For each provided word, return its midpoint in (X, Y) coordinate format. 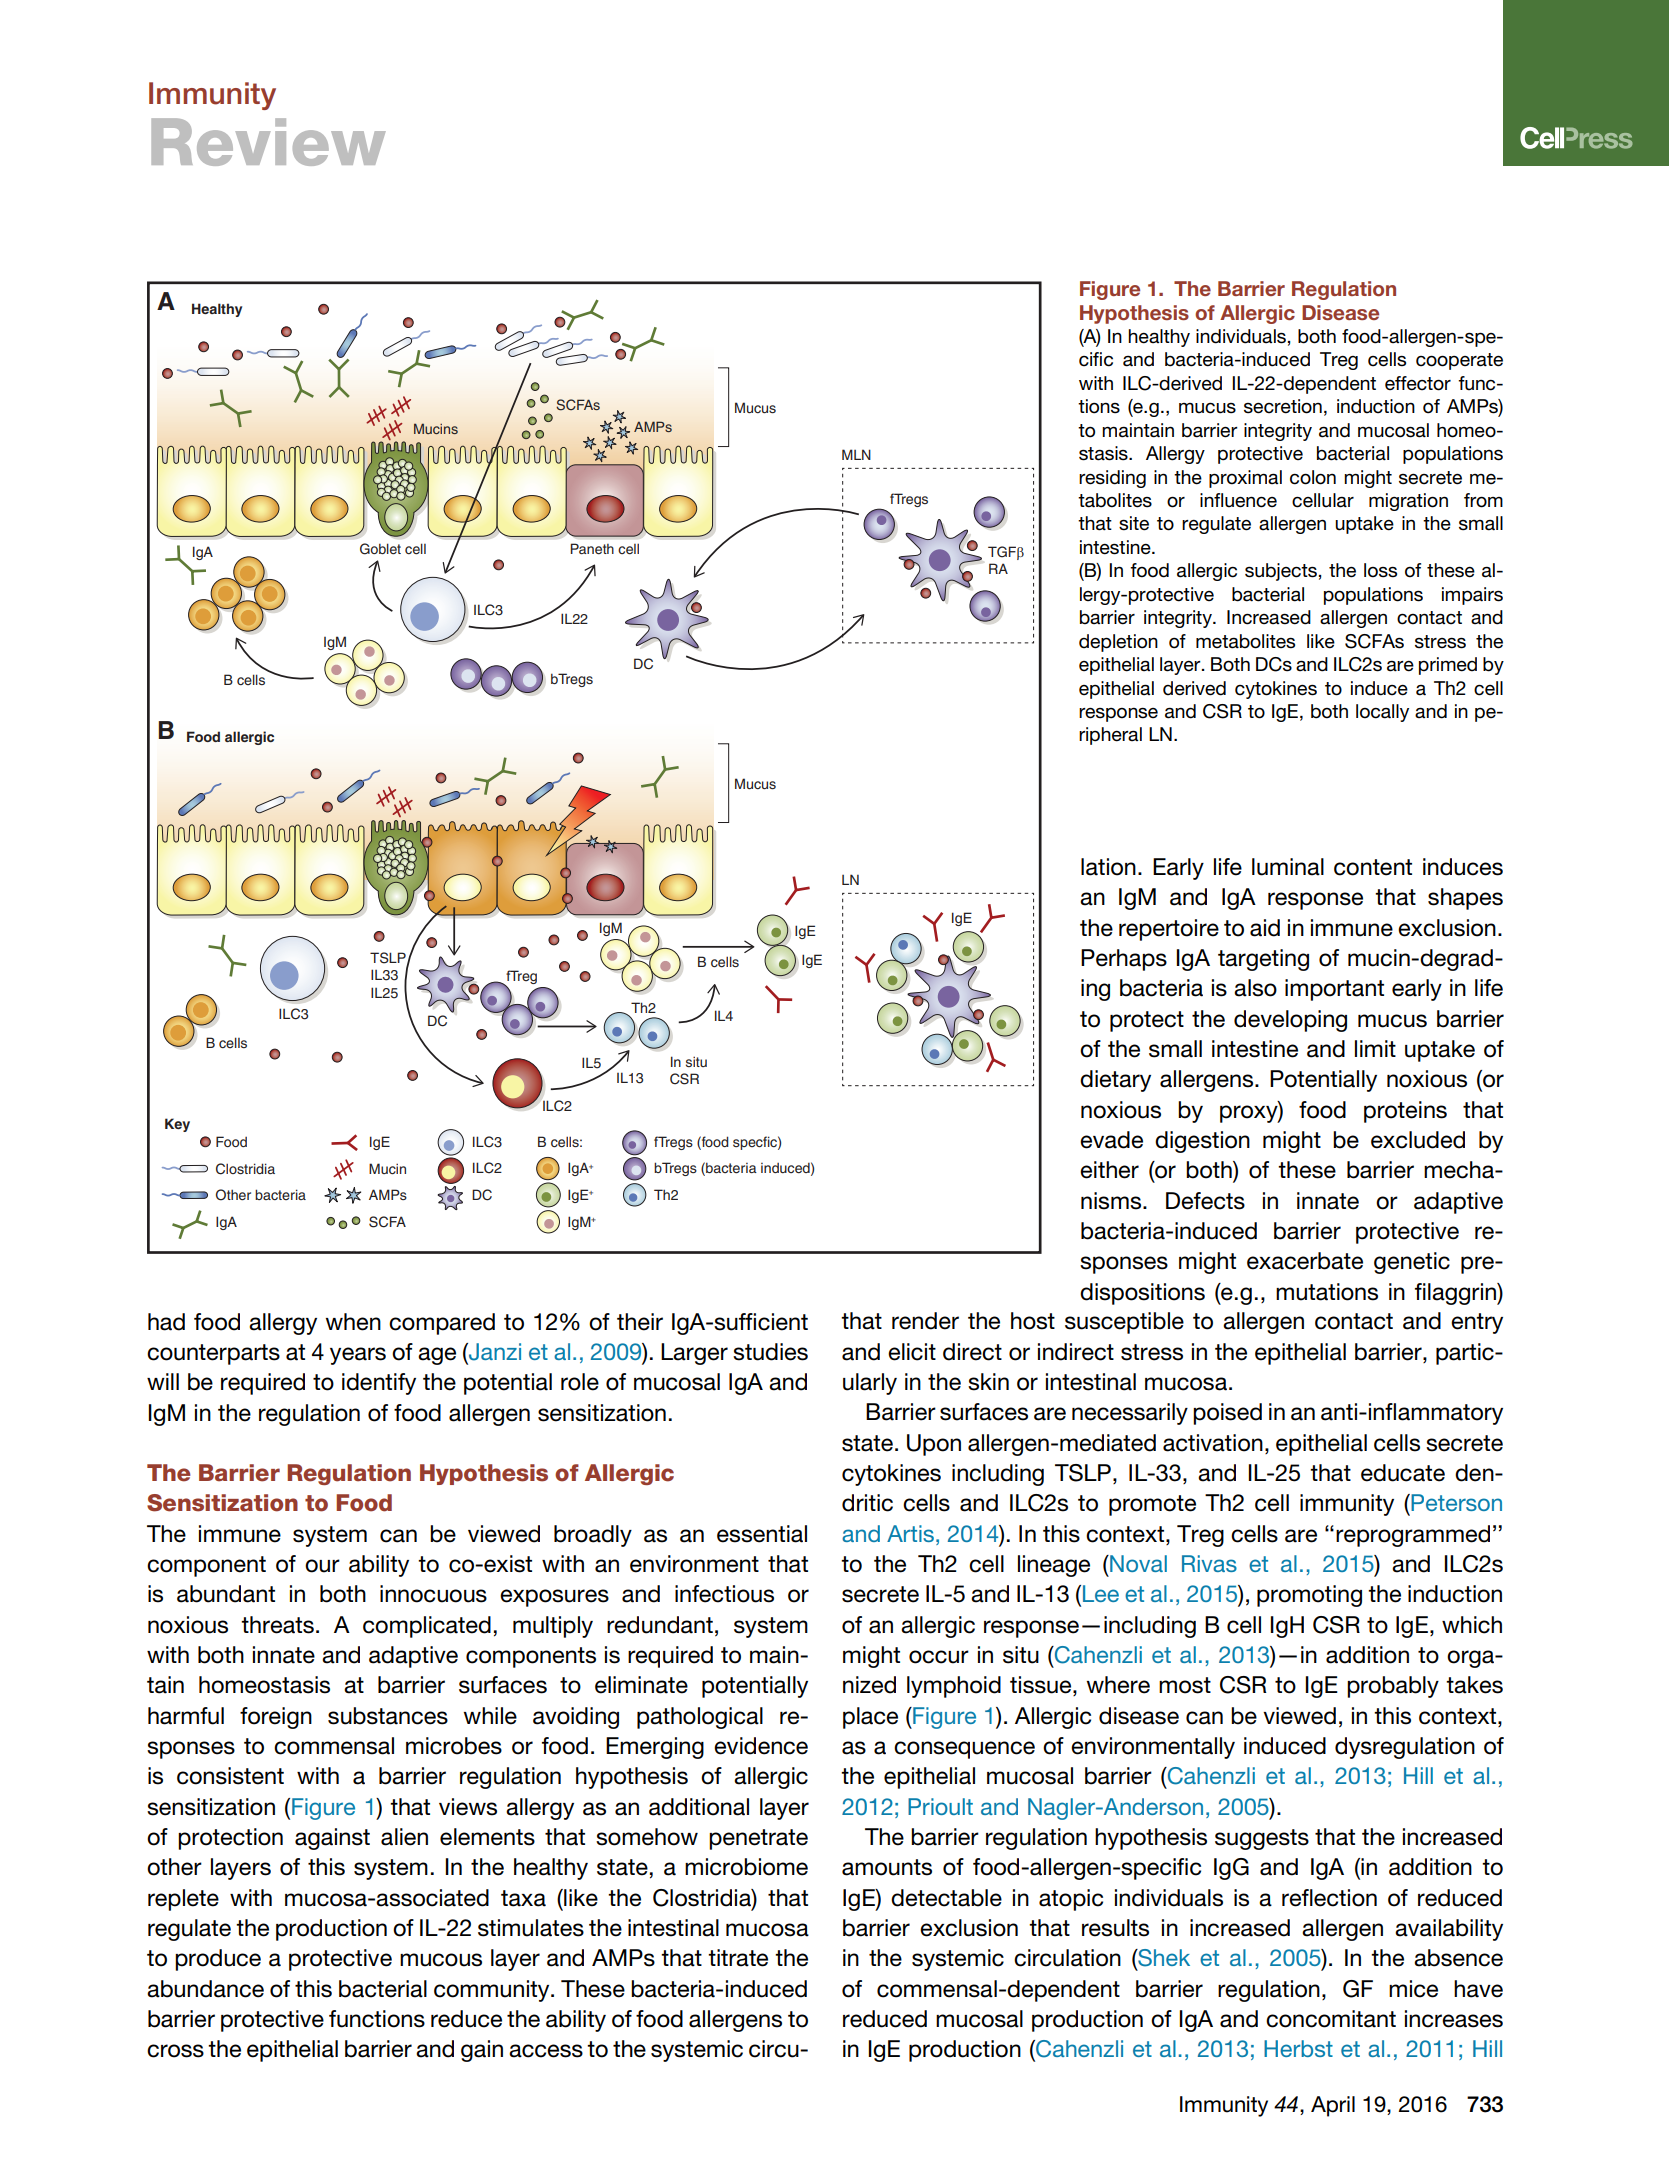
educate (1403, 1473)
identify (379, 1384)
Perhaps (1124, 960)
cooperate (1459, 361)
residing (1112, 479)
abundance (205, 1989)
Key (177, 1125)
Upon (934, 1445)
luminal (1288, 867)
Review (269, 142)
